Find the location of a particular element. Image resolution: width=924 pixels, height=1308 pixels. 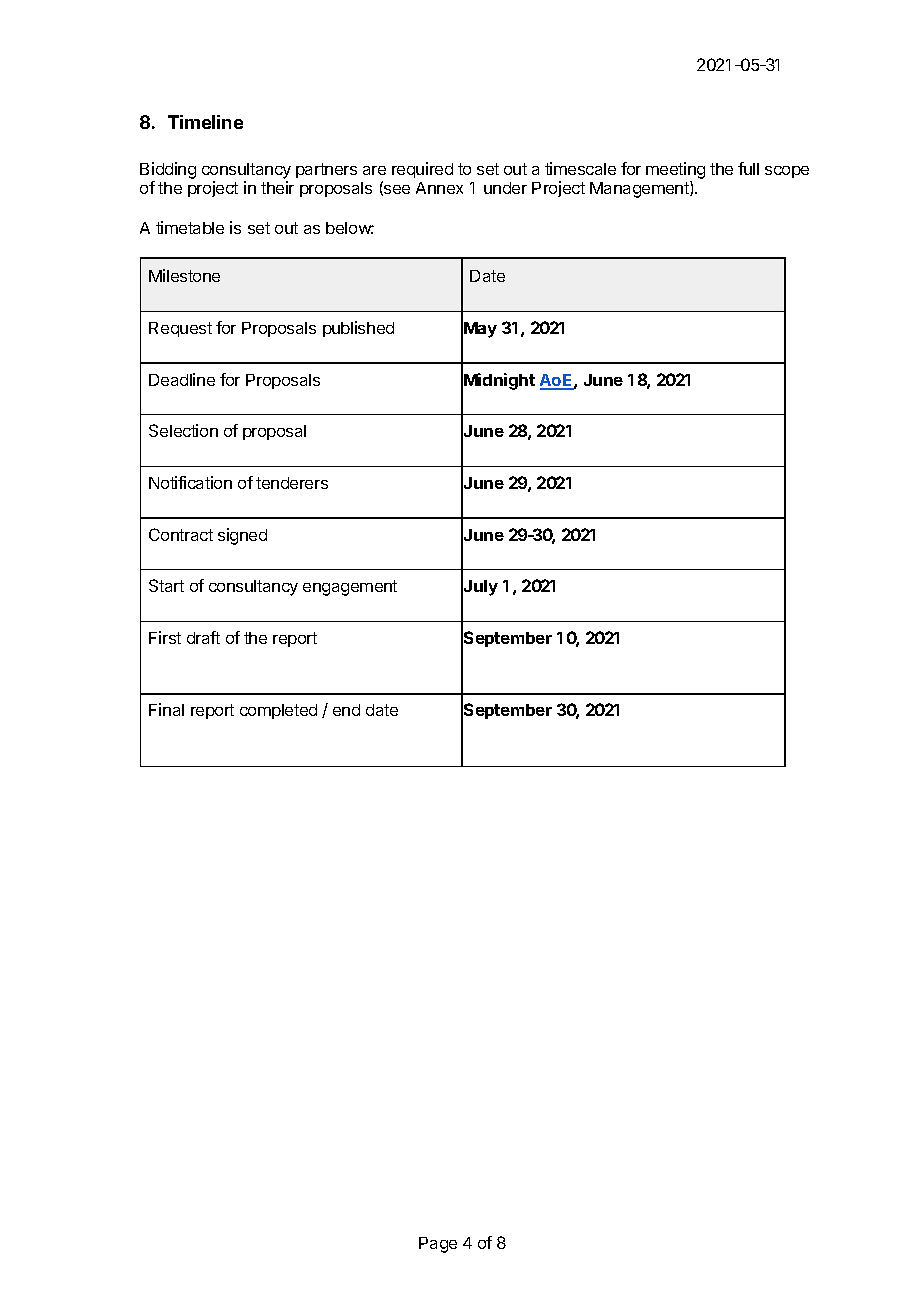

Page is located at coordinates (438, 1245).
